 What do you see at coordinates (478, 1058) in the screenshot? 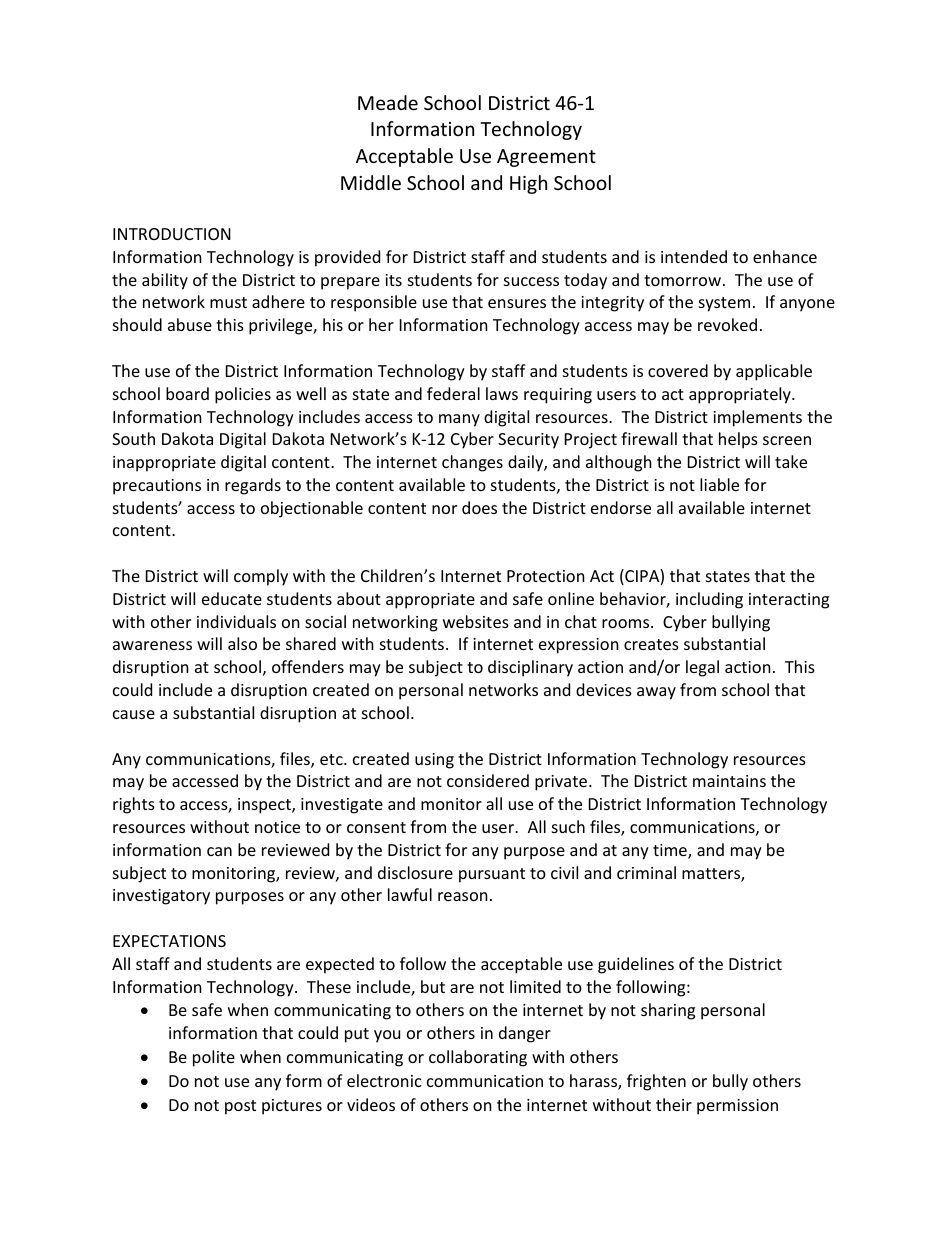
I see `collaborating` at bounding box center [478, 1058].
